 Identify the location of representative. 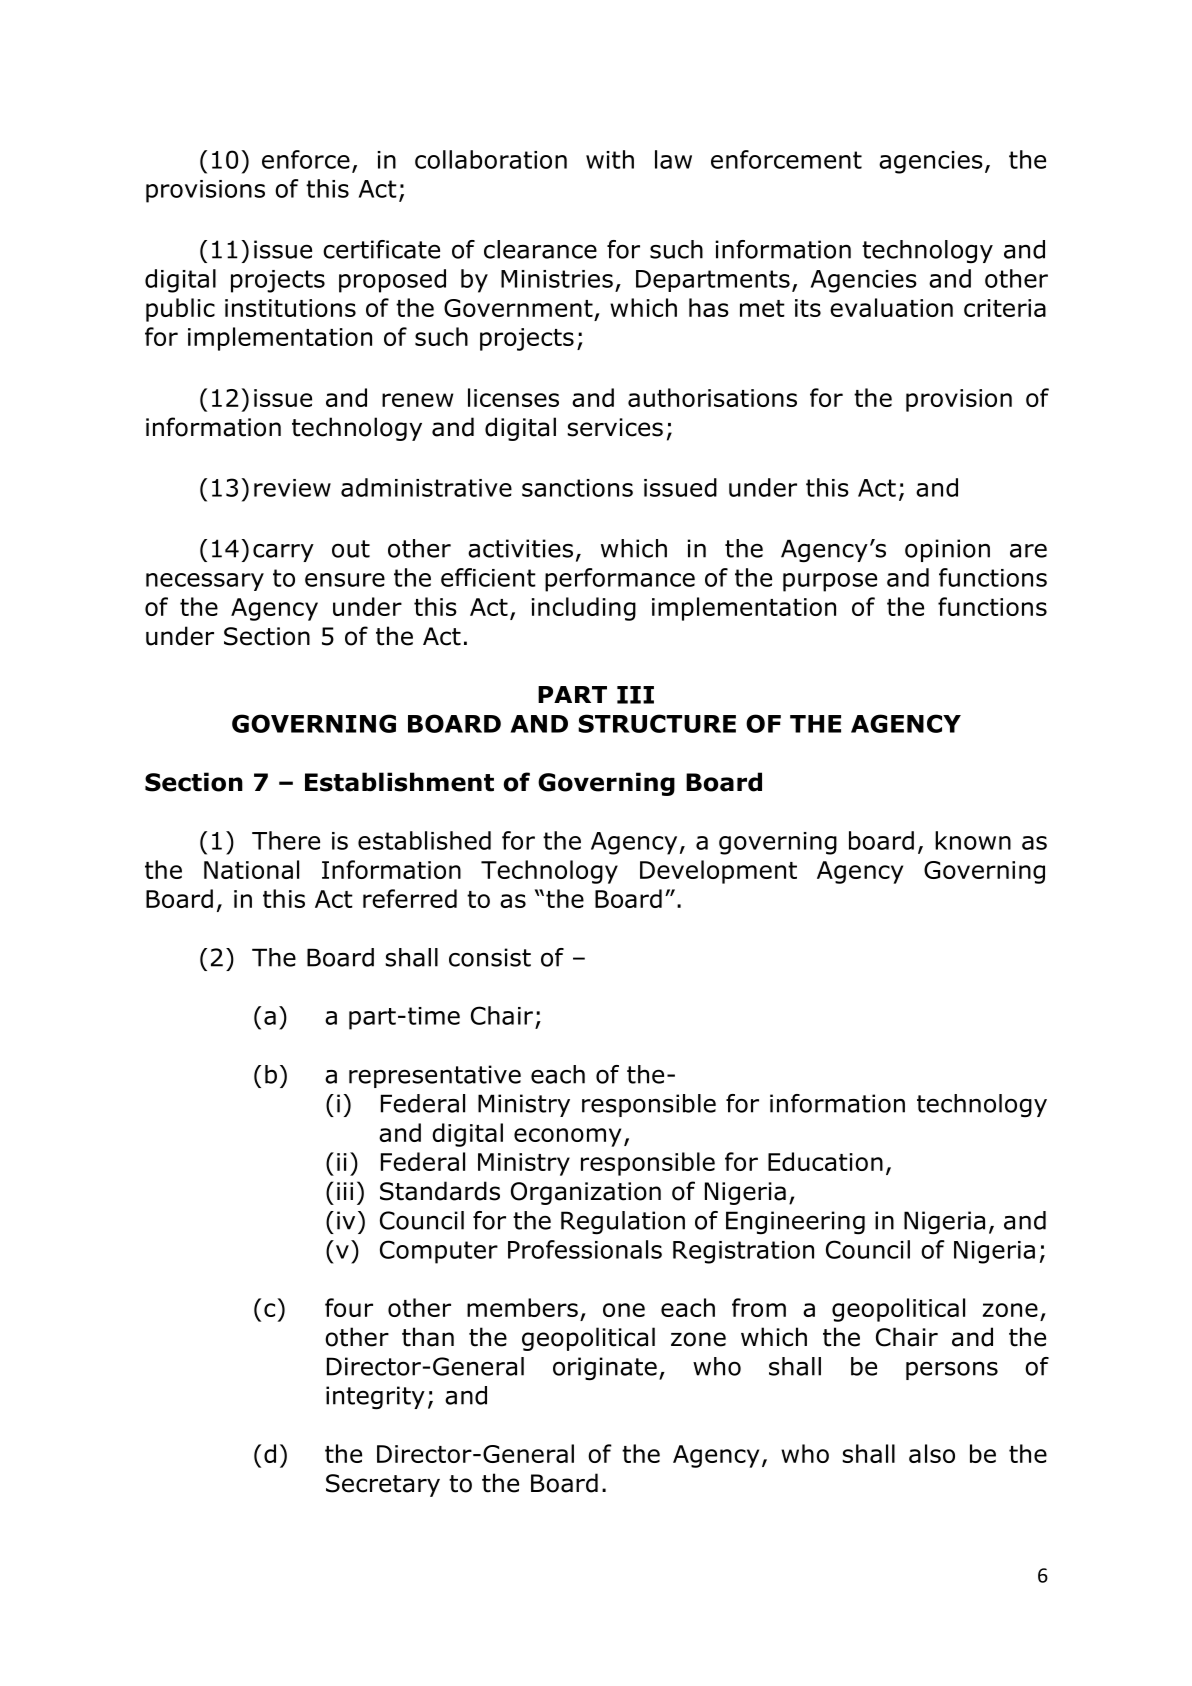
(435, 1076).
